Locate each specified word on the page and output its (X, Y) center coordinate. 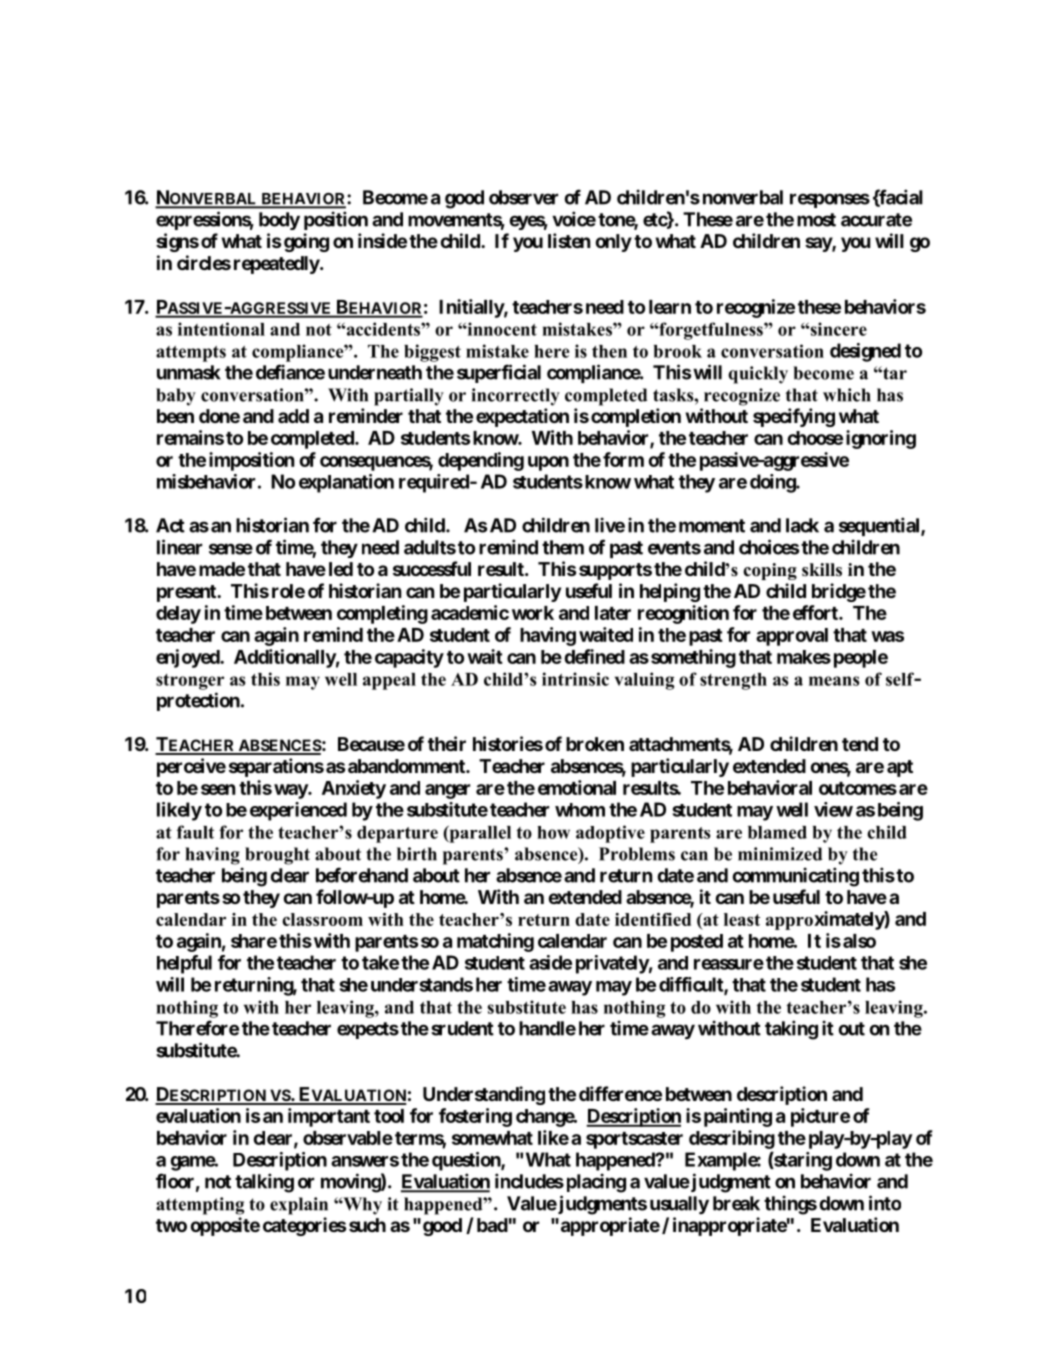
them (563, 547)
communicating (796, 877)
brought (277, 856)
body (279, 221)
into (885, 1203)
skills (822, 570)
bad (492, 1225)
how (553, 832)
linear (179, 547)
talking (264, 1183)
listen (569, 240)
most (816, 220)
